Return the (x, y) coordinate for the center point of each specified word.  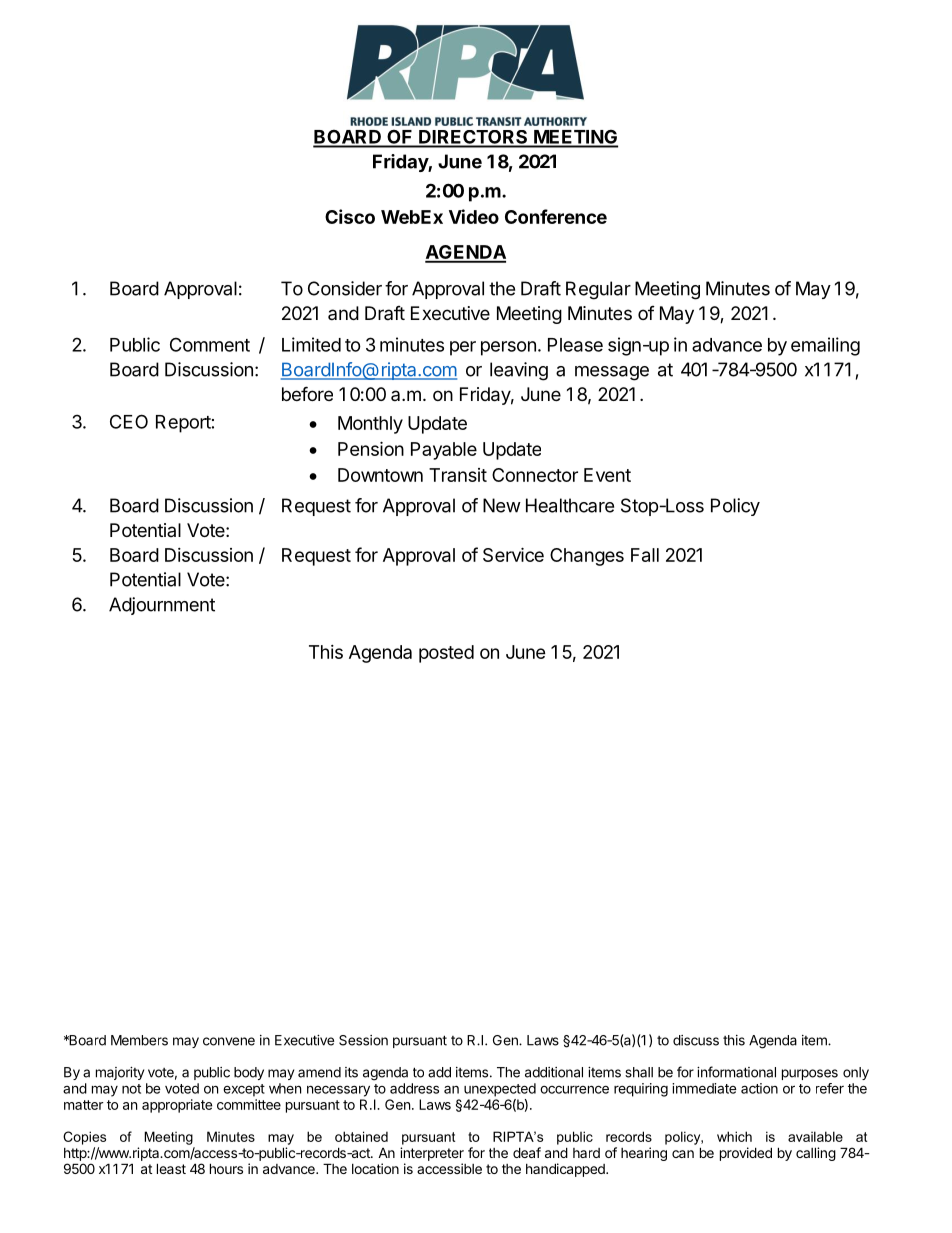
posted (446, 654)
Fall (645, 555)
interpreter (432, 1154)
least (171, 1168)
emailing (825, 346)
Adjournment (162, 606)
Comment (210, 344)
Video (474, 216)
